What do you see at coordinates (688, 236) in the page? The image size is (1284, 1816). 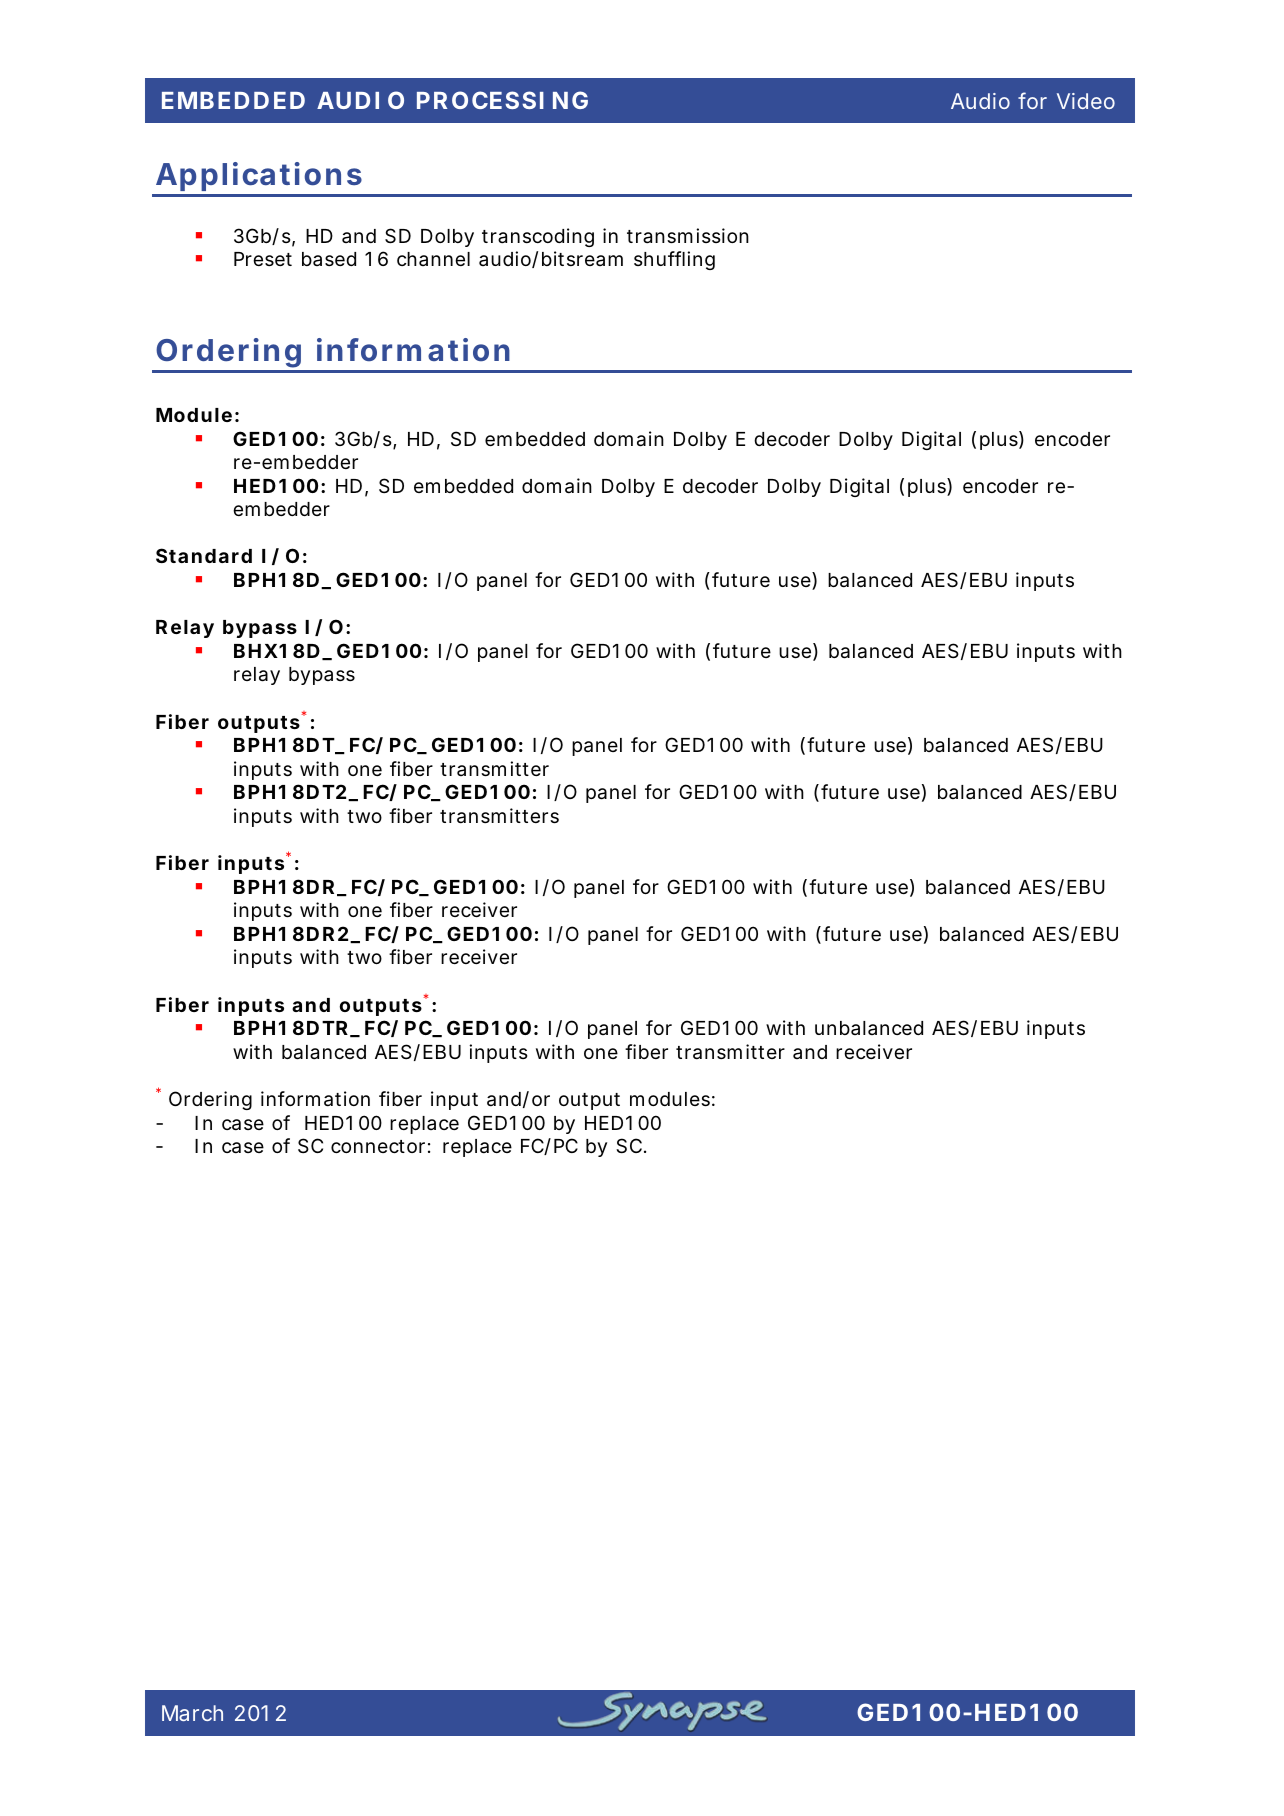 I see `transmission` at bounding box center [688, 236].
